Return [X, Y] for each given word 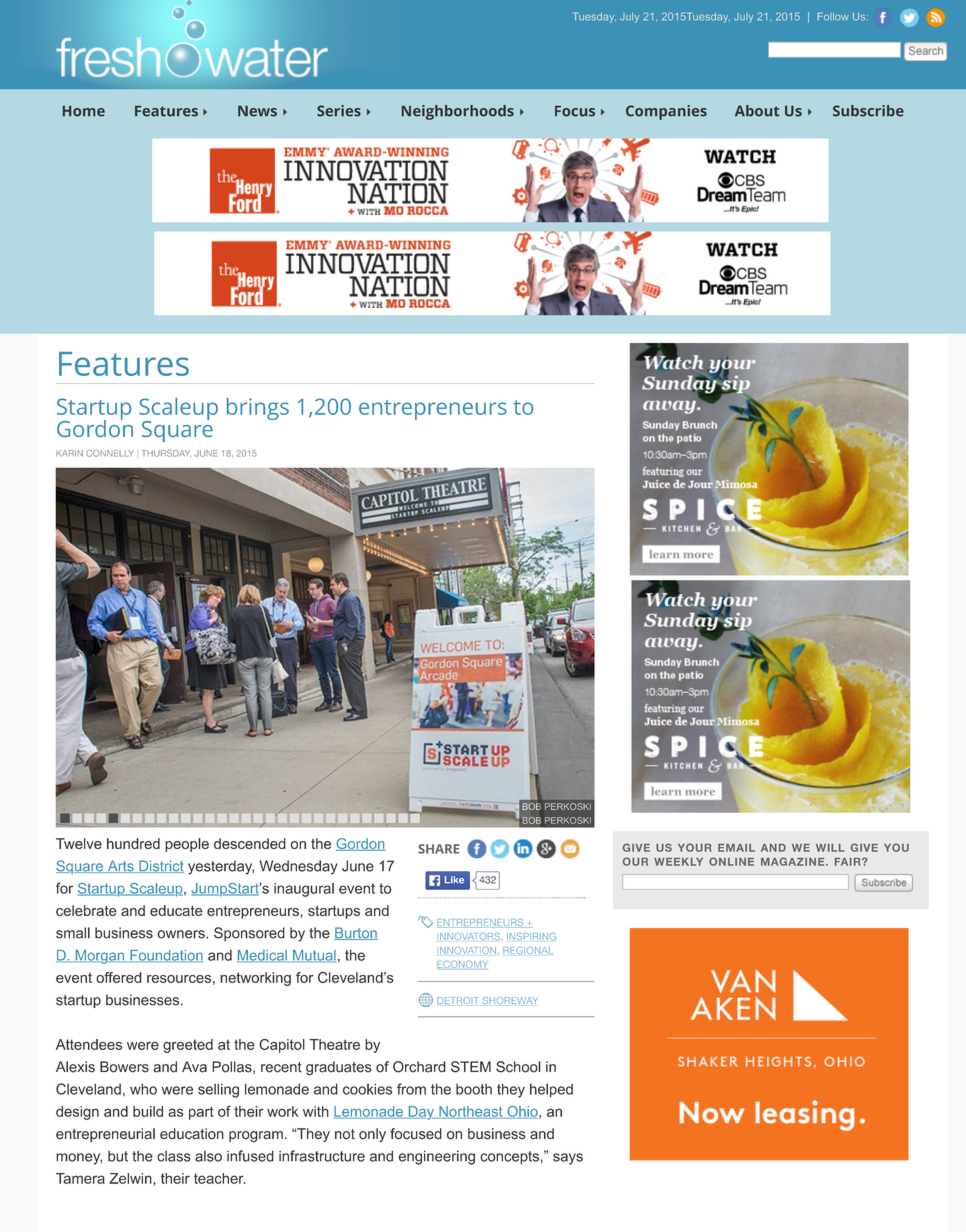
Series [339, 111]
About [757, 111]
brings [258, 409]
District [160, 866]
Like [454, 880]
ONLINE [731, 861]
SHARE [438, 849]
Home [84, 111]
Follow [833, 16]
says [568, 1159]
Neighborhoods [458, 112]
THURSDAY [166, 453]
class [174, 1156]
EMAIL [736, 848]
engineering [436, 1157]
